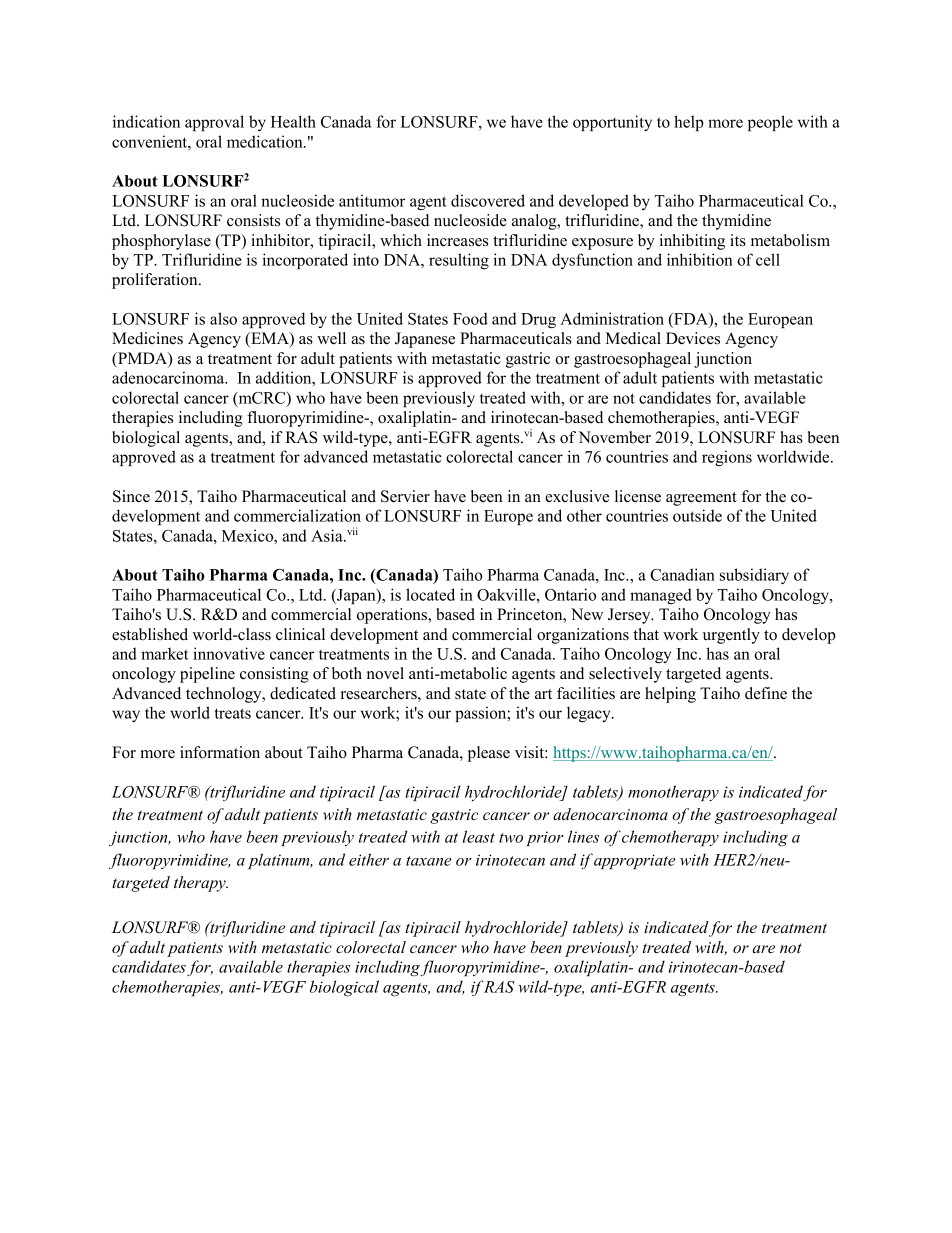  Describe the element at coordinates (156, 281) in the document. I see `proliferation` at that location.
